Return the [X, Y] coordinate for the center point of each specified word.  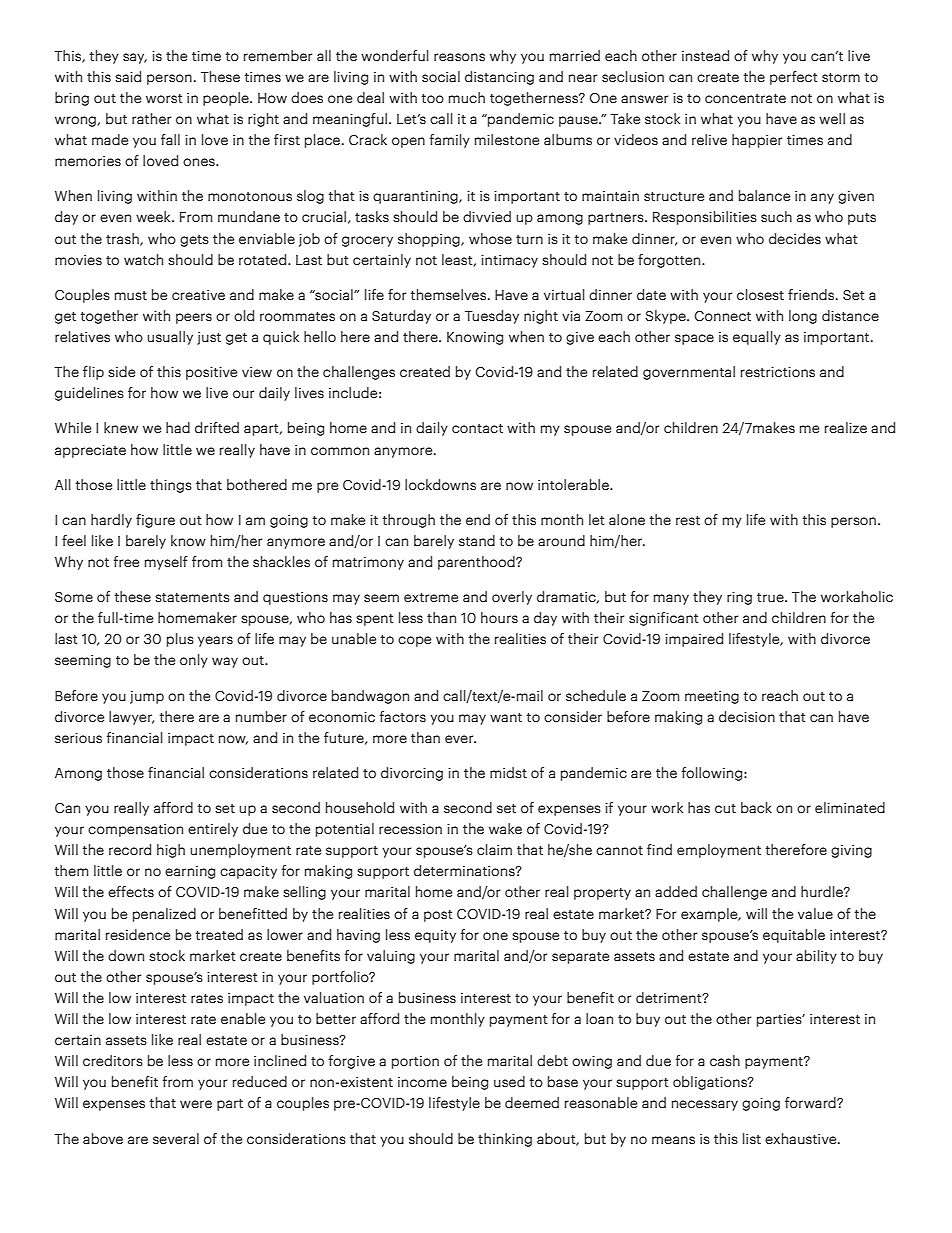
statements [192, 598]
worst [164, 98]
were [196, 1104]
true [771, 597]
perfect [794, 78]
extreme [431, 597]
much [467, 97]
